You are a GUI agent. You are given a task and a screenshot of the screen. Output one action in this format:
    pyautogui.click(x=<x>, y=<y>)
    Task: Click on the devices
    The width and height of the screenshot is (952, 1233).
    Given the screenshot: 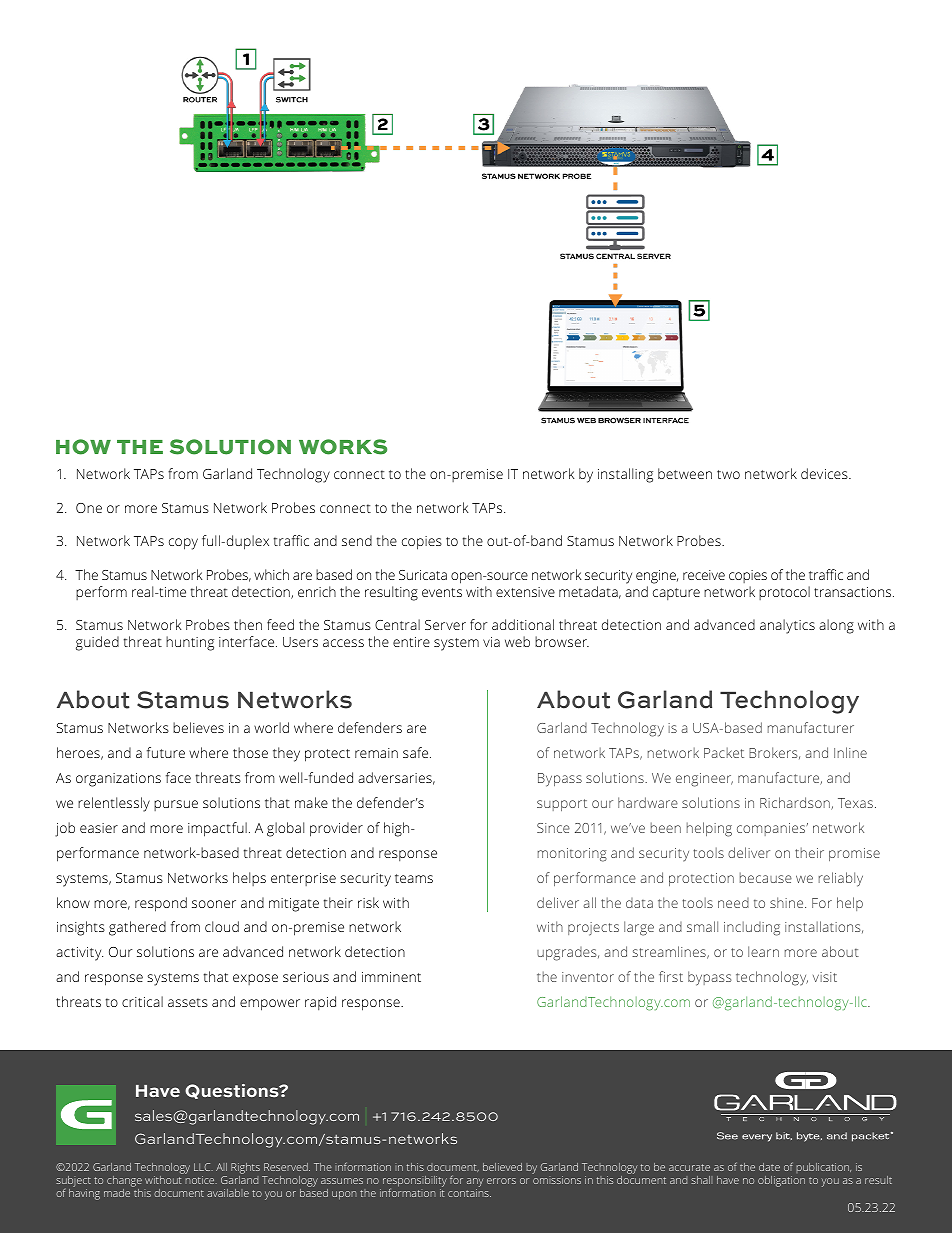 What is the action you would take?
    pyautogui.click(x=825, y=473)
